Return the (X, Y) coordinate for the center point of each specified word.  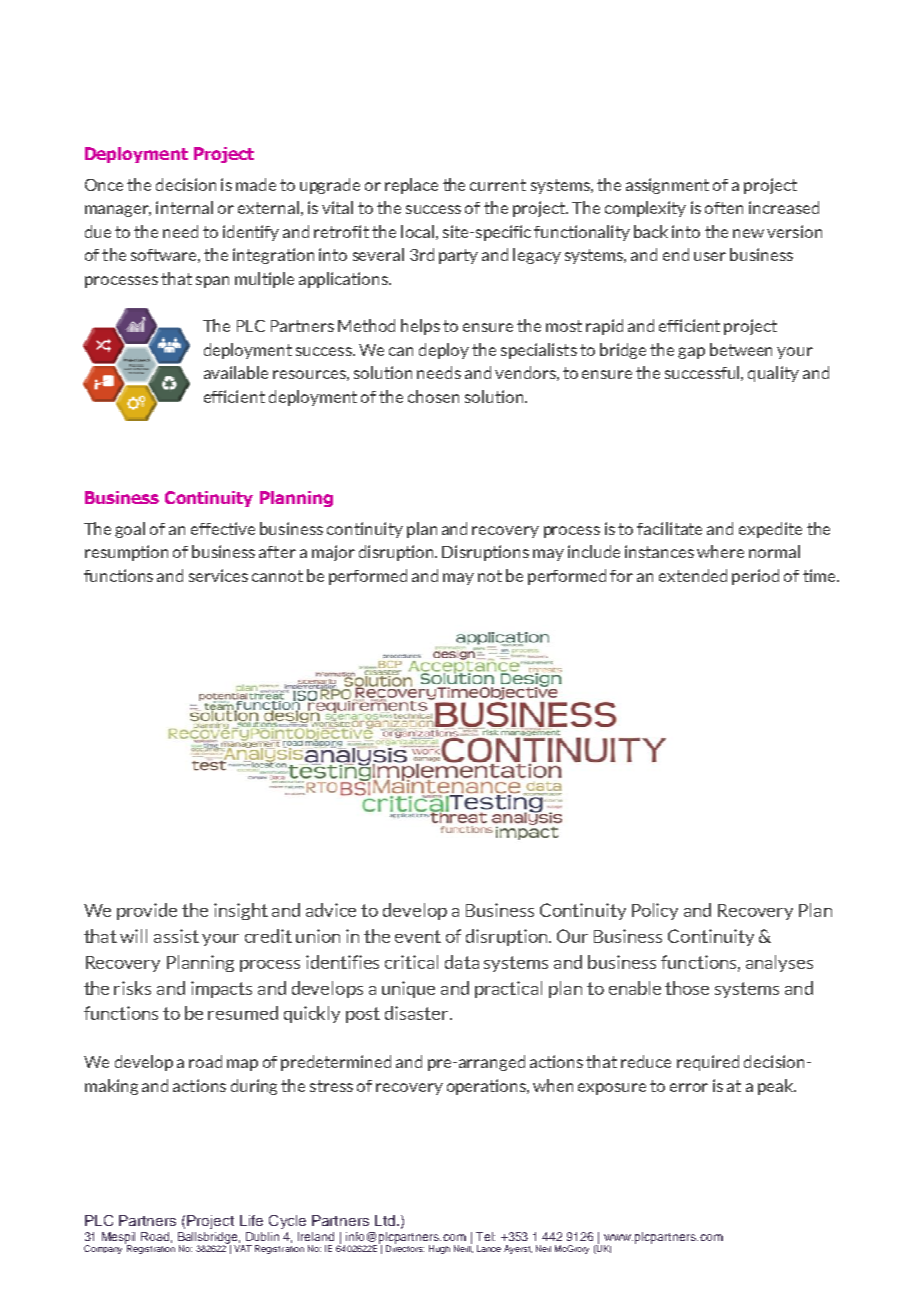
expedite (770, 530)
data (462, 962)
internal (184, 207)
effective (223, 528)
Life (251, 1220)
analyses (779, 963)
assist (176, 936)
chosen (433, 396)
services (218, 575)
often (724, 208)
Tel (485, 1236)
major (333, 553)
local (417, 231)
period (755, 577)
